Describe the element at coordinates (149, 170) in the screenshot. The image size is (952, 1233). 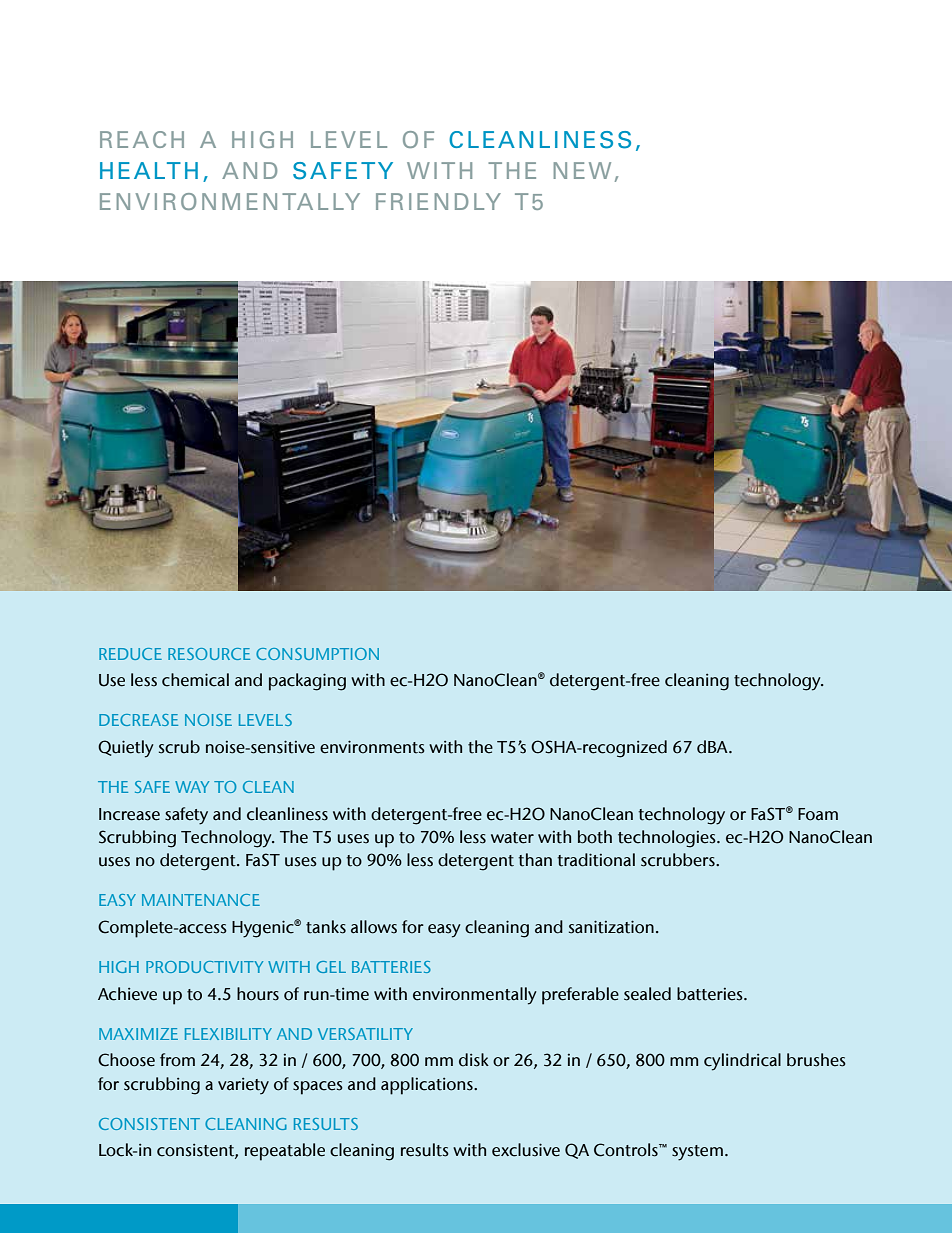
I see `HEALTH` at that location.
